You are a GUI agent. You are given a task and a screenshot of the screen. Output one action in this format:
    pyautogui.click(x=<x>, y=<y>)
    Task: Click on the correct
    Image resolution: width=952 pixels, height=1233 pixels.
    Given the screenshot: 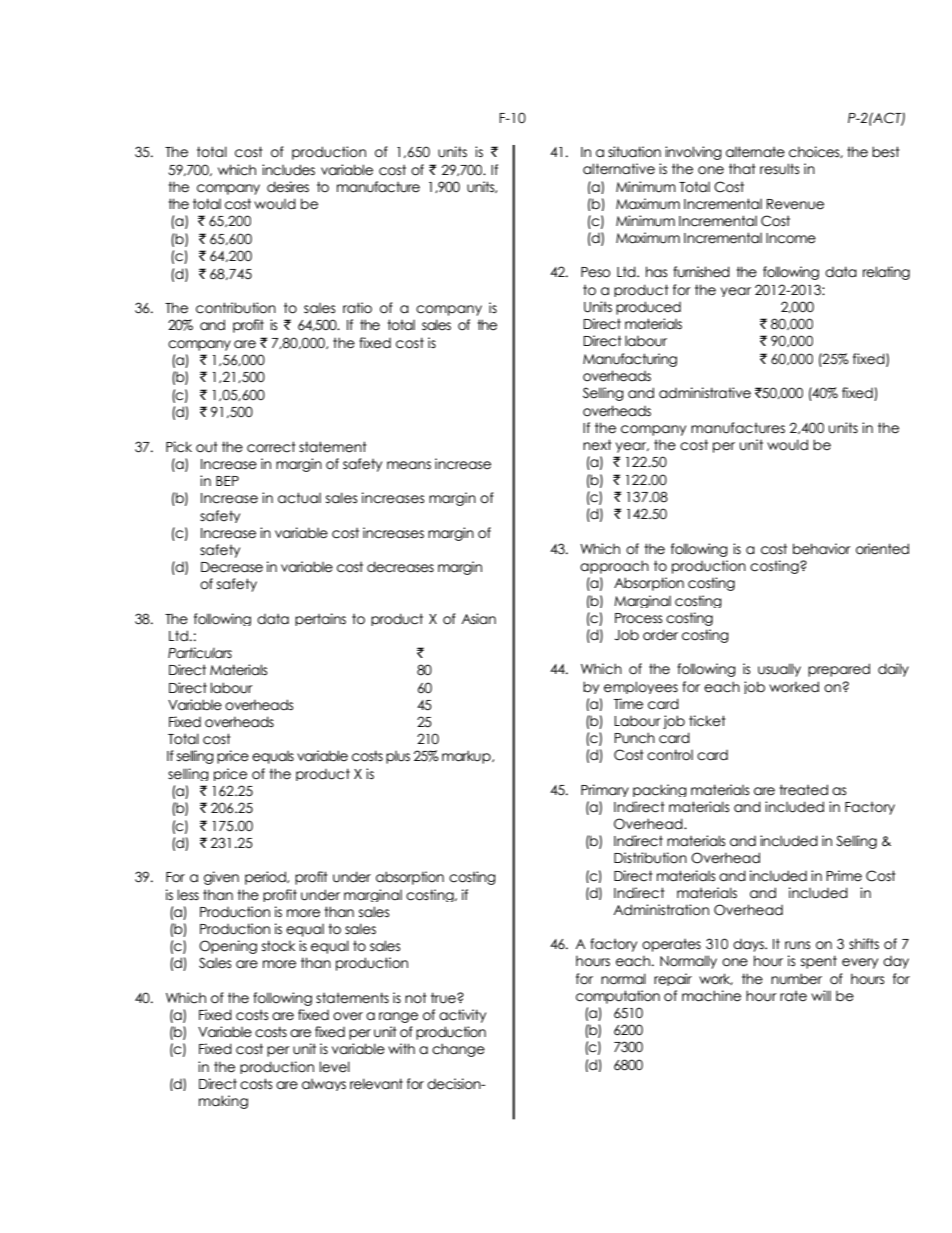 What is the action you would take?
    pyautogui.click(x=271, y=447)
